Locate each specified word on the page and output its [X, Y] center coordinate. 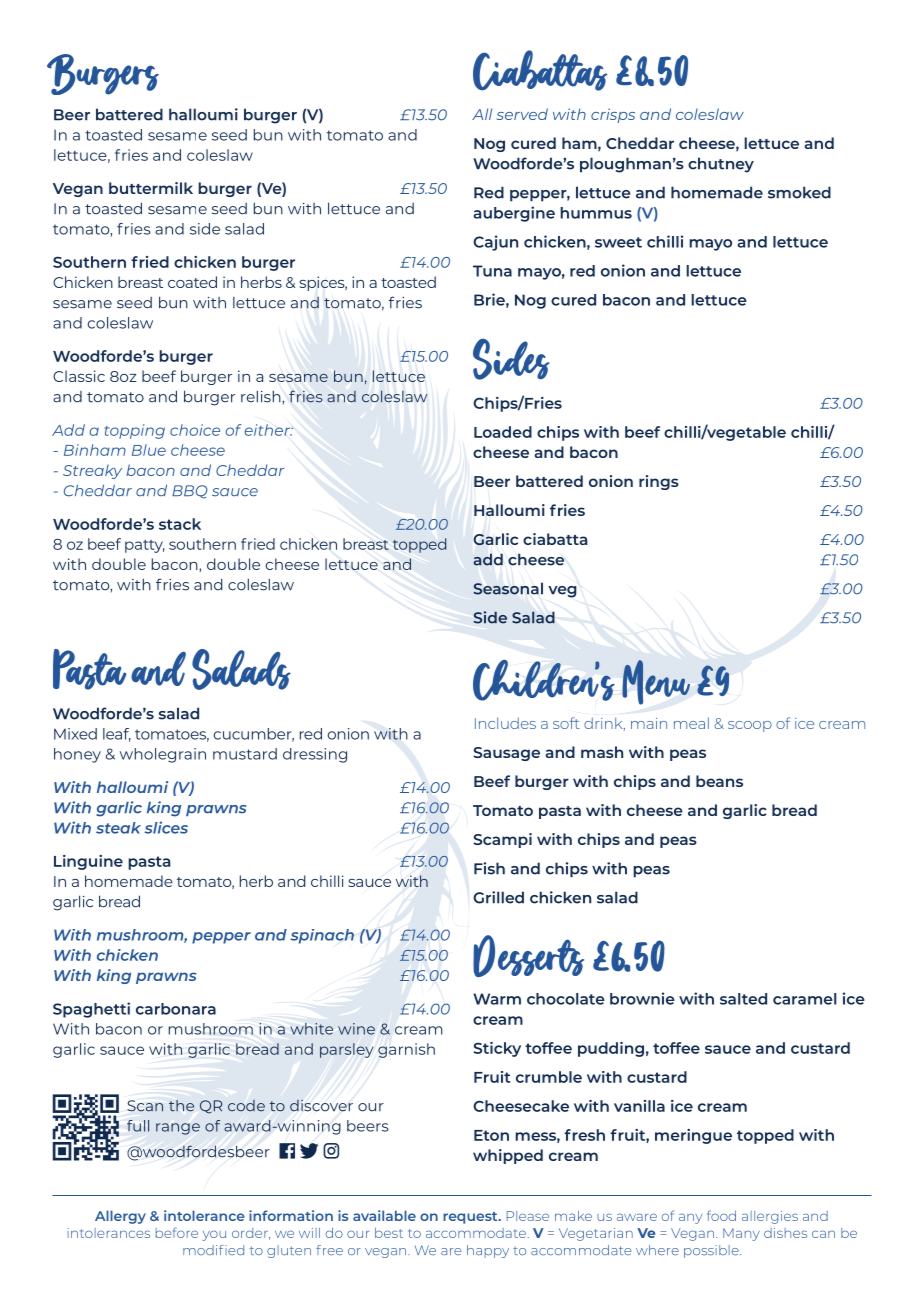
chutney [721, 165]
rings [659, 482]
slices [166, 827]
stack [180, 524]
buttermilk [151, 188]
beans [719, 781]
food [721, 1215]
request [471, 1218]
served [522, 114]
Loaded [503, 432]
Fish [489, 868]
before [177, 1232]
